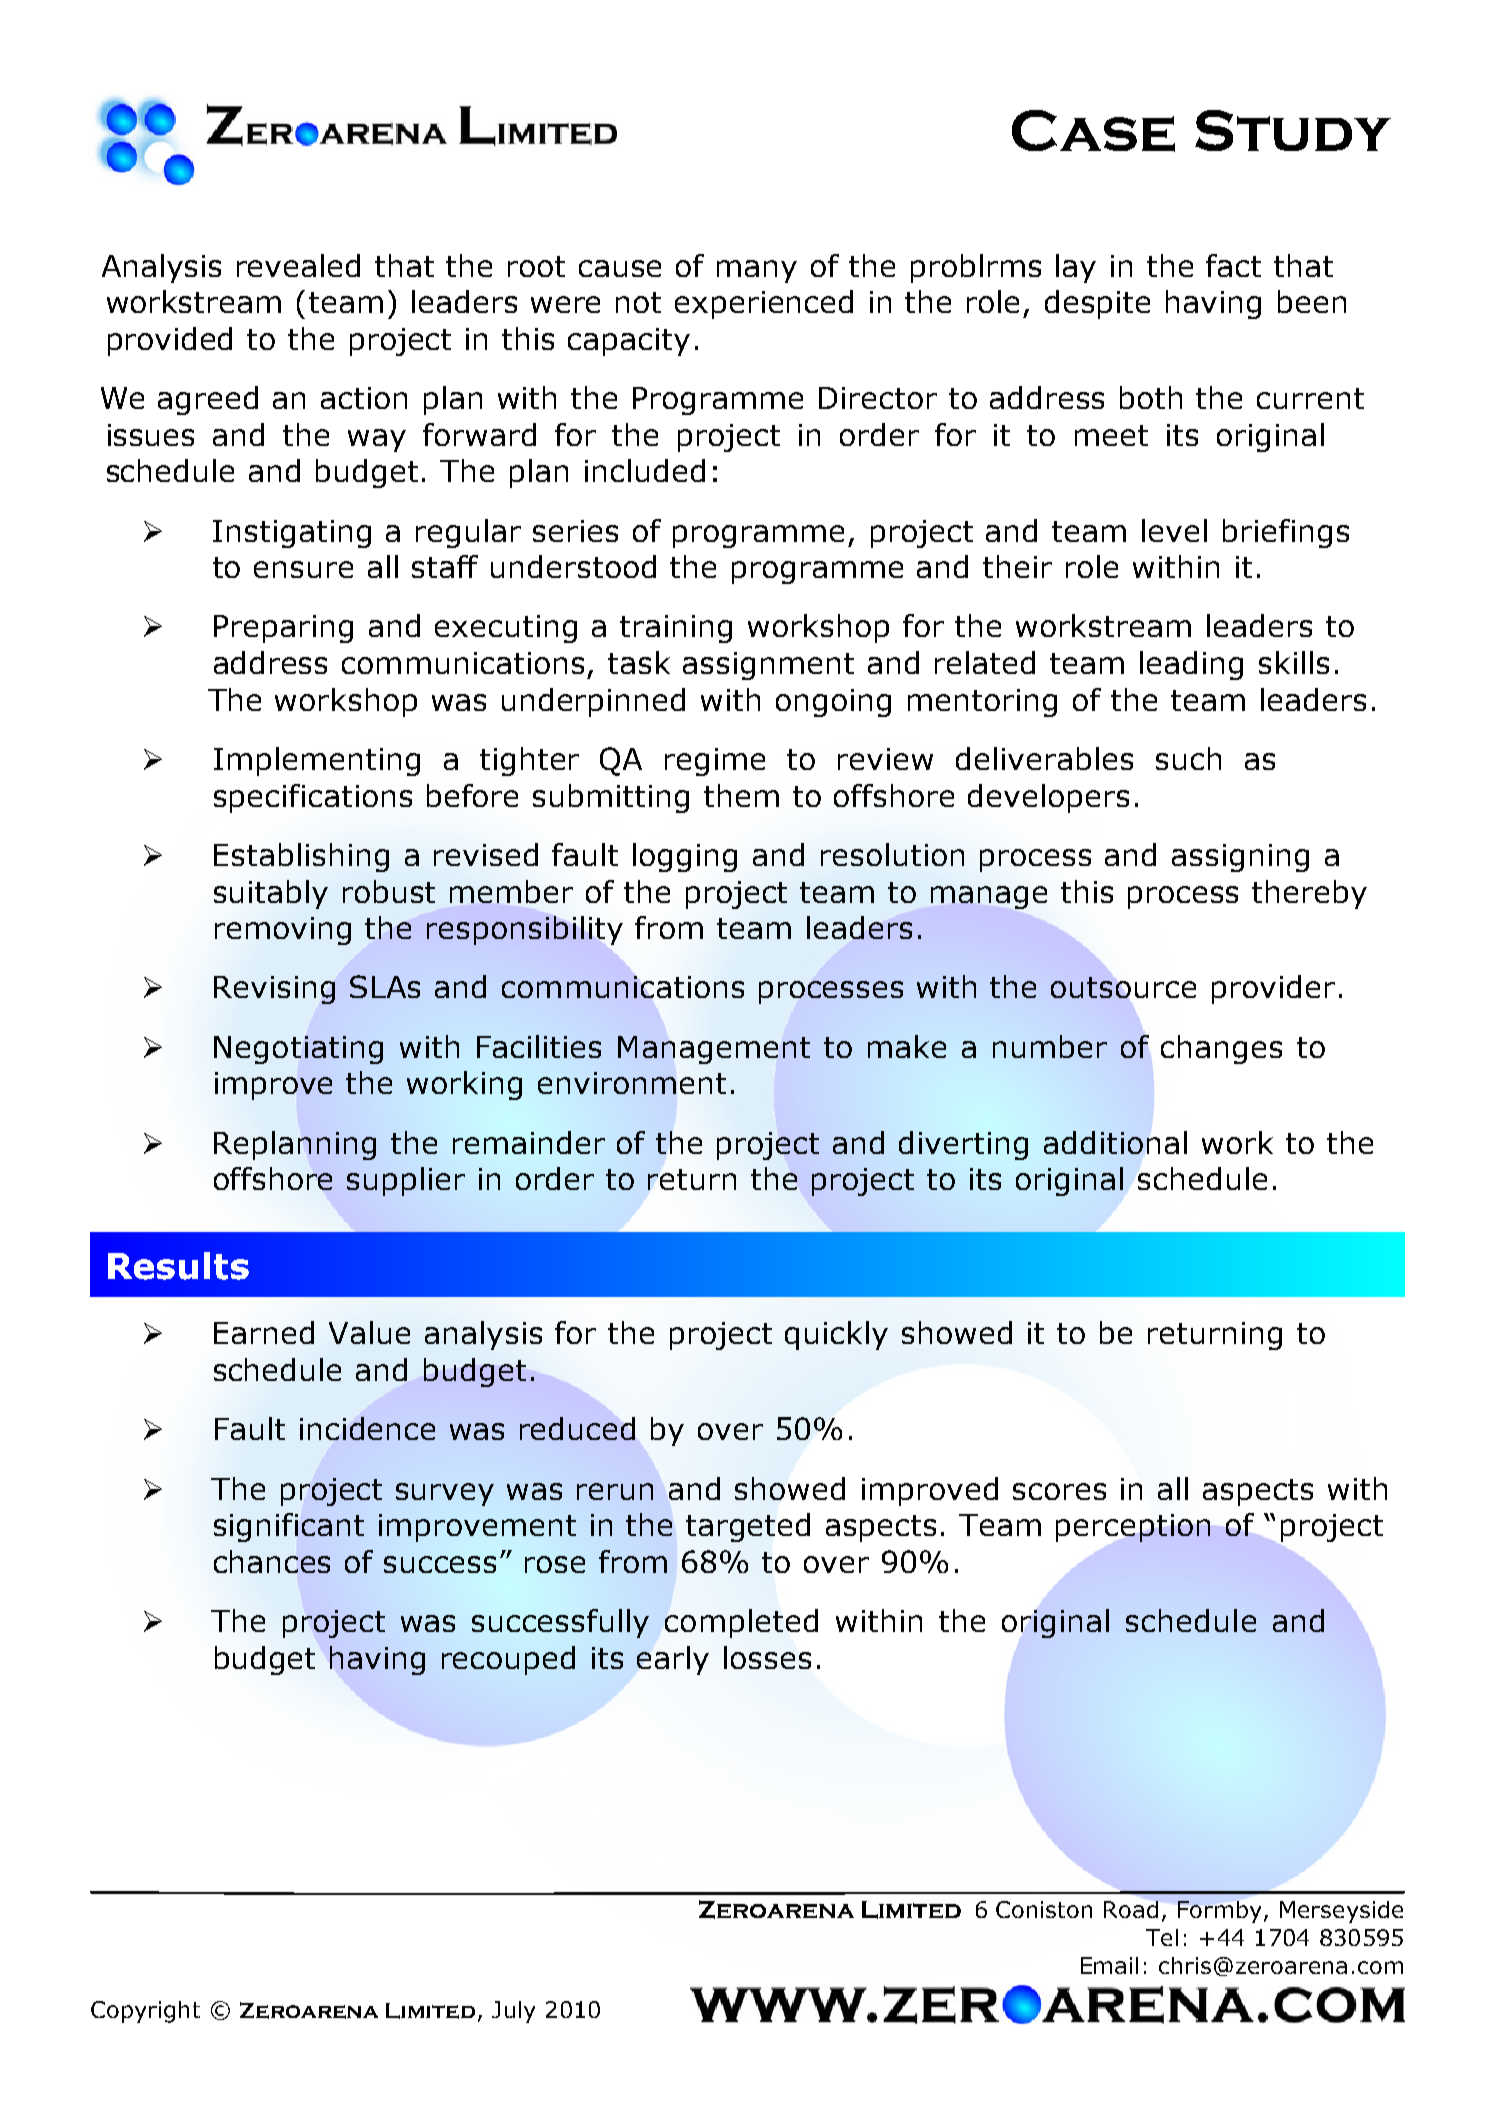 The width and height of the screenshot is (1495, 2114). Describe the element at coordinates (1093, 131) in the screenshot. I see `Case` at that location.
